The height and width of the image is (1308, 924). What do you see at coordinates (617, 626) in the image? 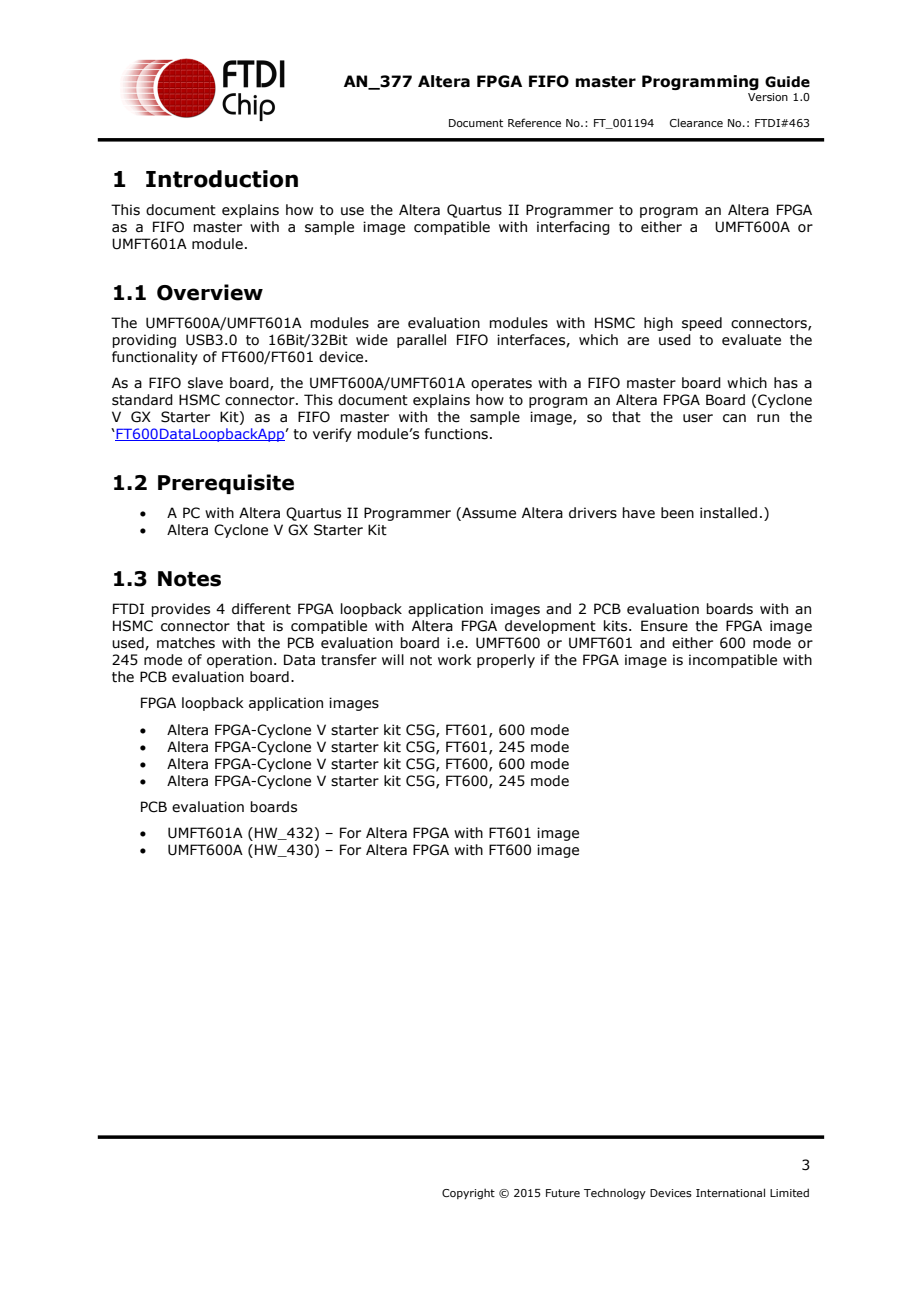
I see `kits` at bounding box center [617, 626].
